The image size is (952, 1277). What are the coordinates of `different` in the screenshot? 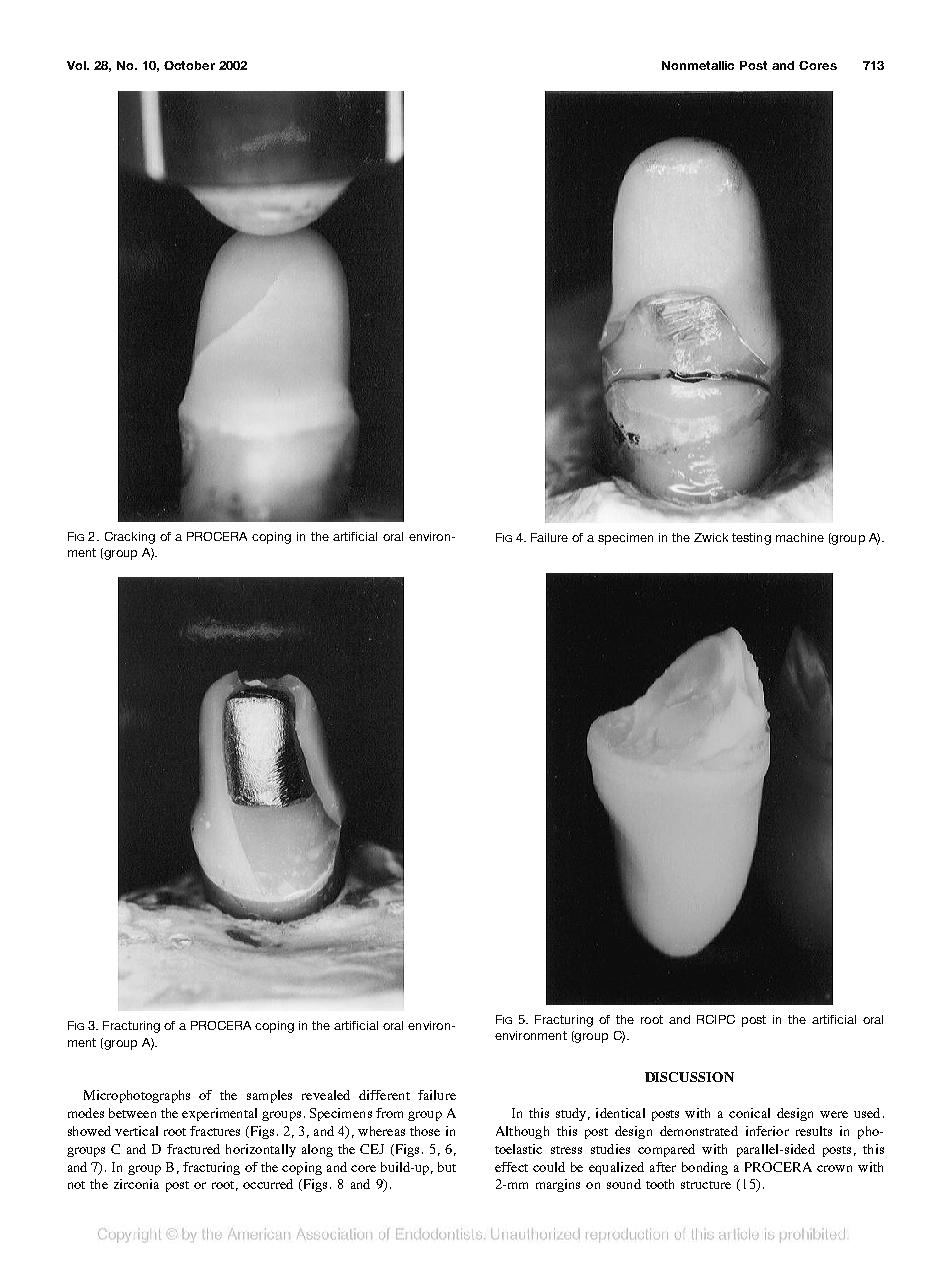 It's located at (384, 1095).
